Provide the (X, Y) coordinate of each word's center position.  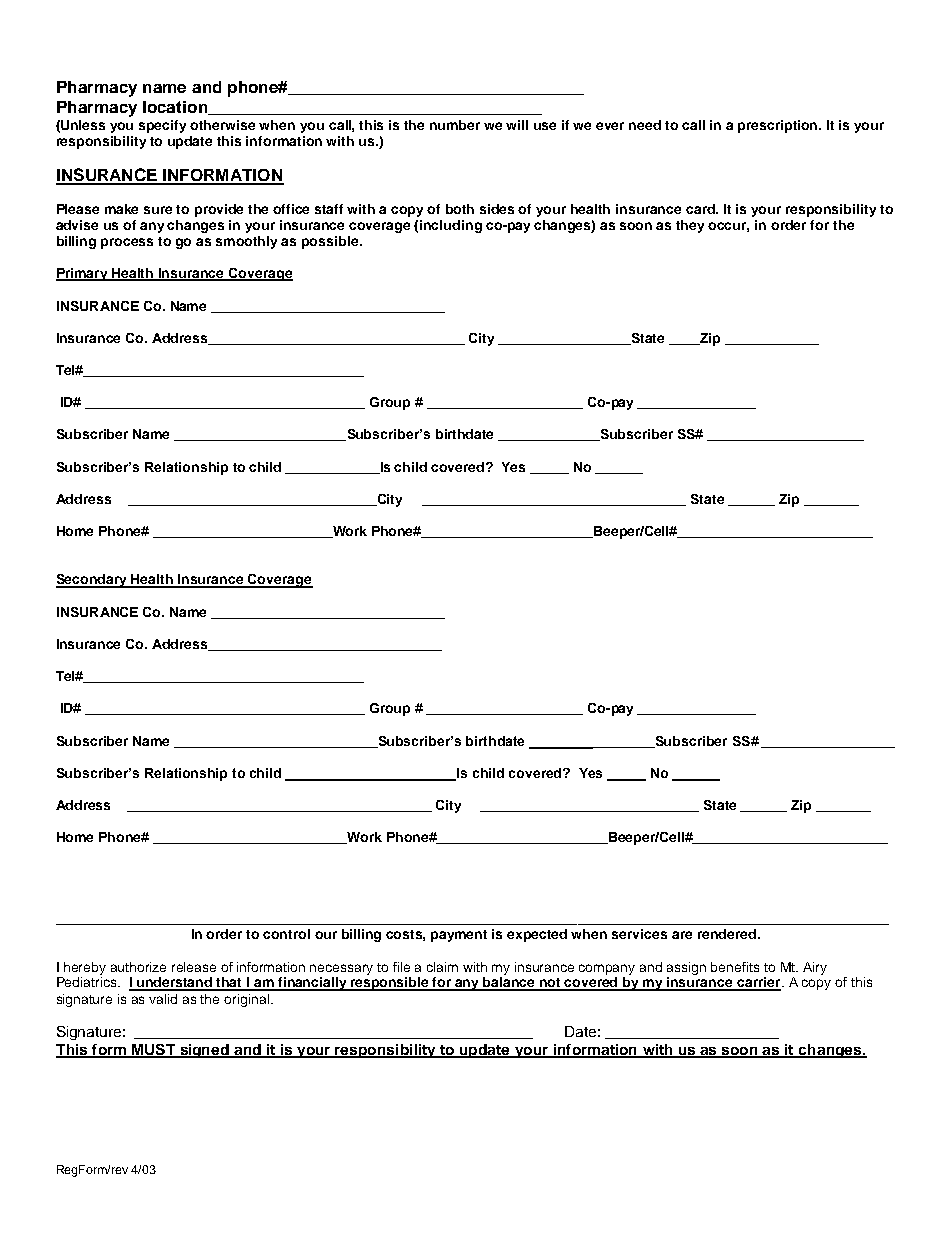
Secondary (93, 581)
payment (459, 936)
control (286, 934)
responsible (390, 984)
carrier (759, 983)
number (455, 125)
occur (728, 227)
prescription (779, 126)
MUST (154, 1051)
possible (331, 242)
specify (162, 126)
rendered (727, 934)
